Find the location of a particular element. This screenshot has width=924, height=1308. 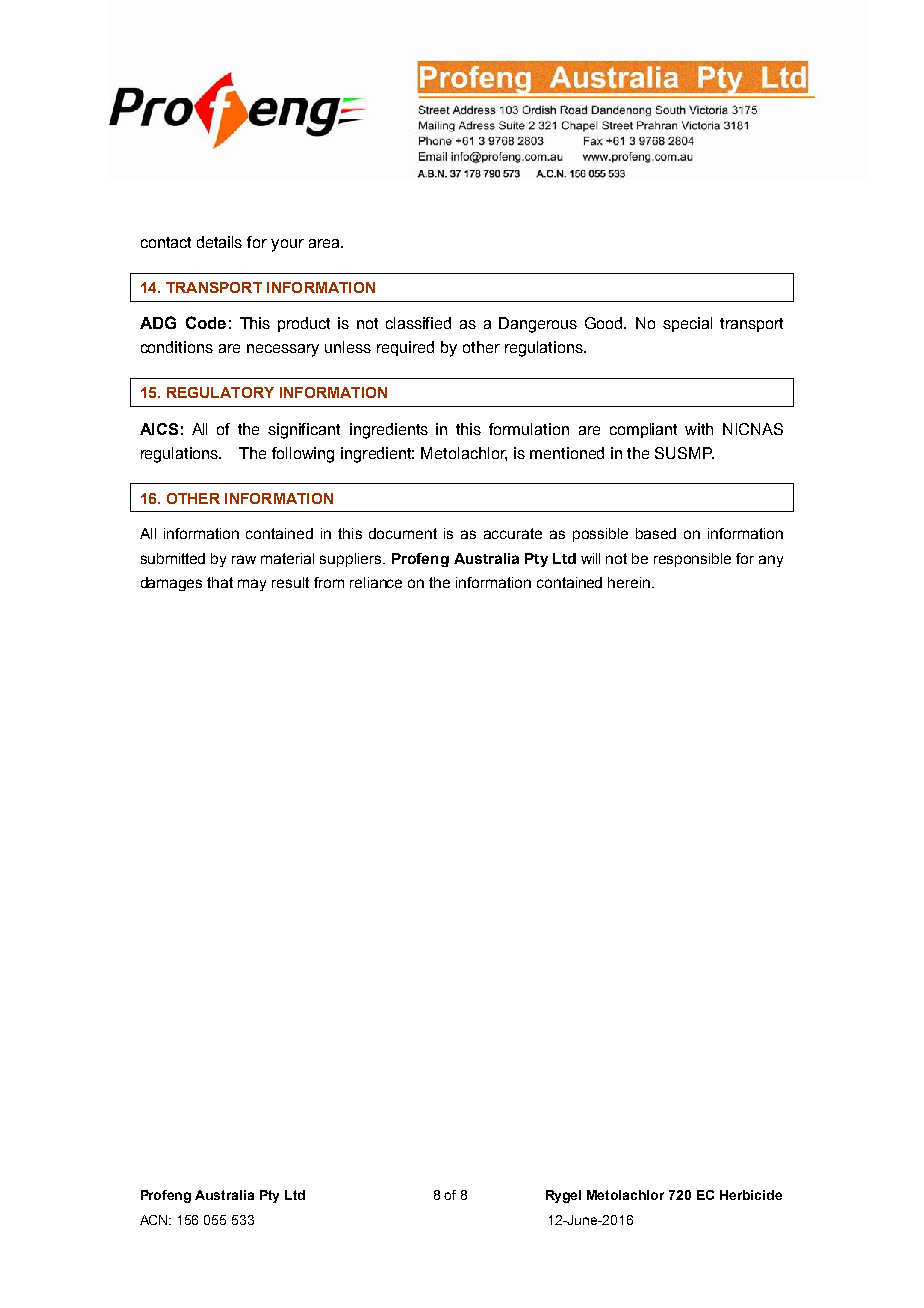

details is located at coordinates (219, 242).
